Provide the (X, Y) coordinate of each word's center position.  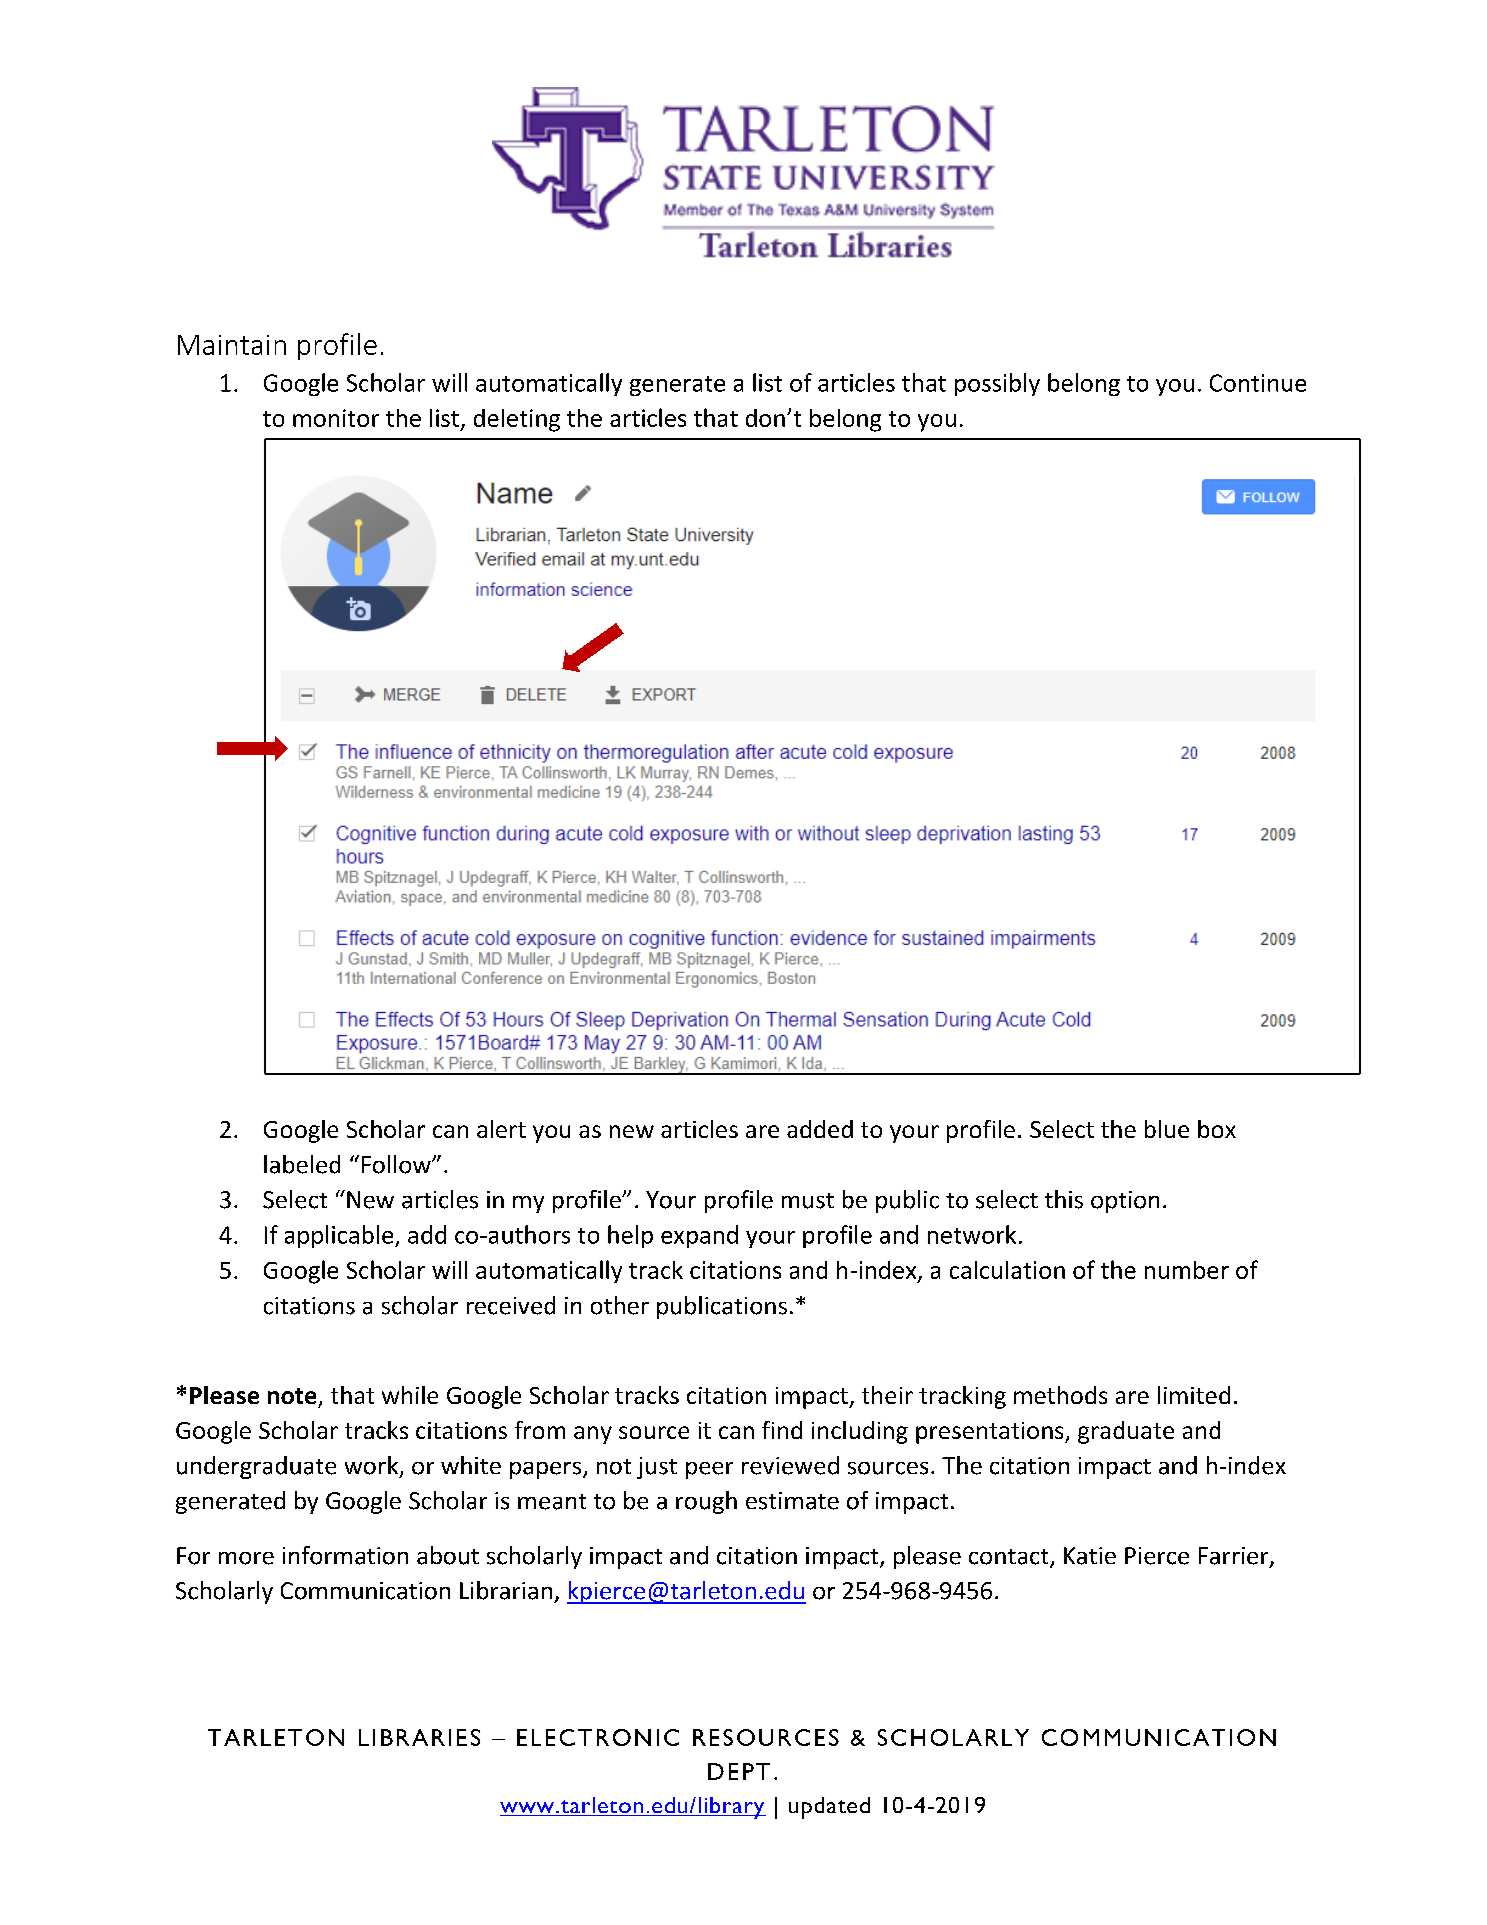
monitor (336, 418)
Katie (1090, 1556)
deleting (517, 420)
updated (829, 1808)
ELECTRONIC (598, 1737)
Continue (1258, 383)
